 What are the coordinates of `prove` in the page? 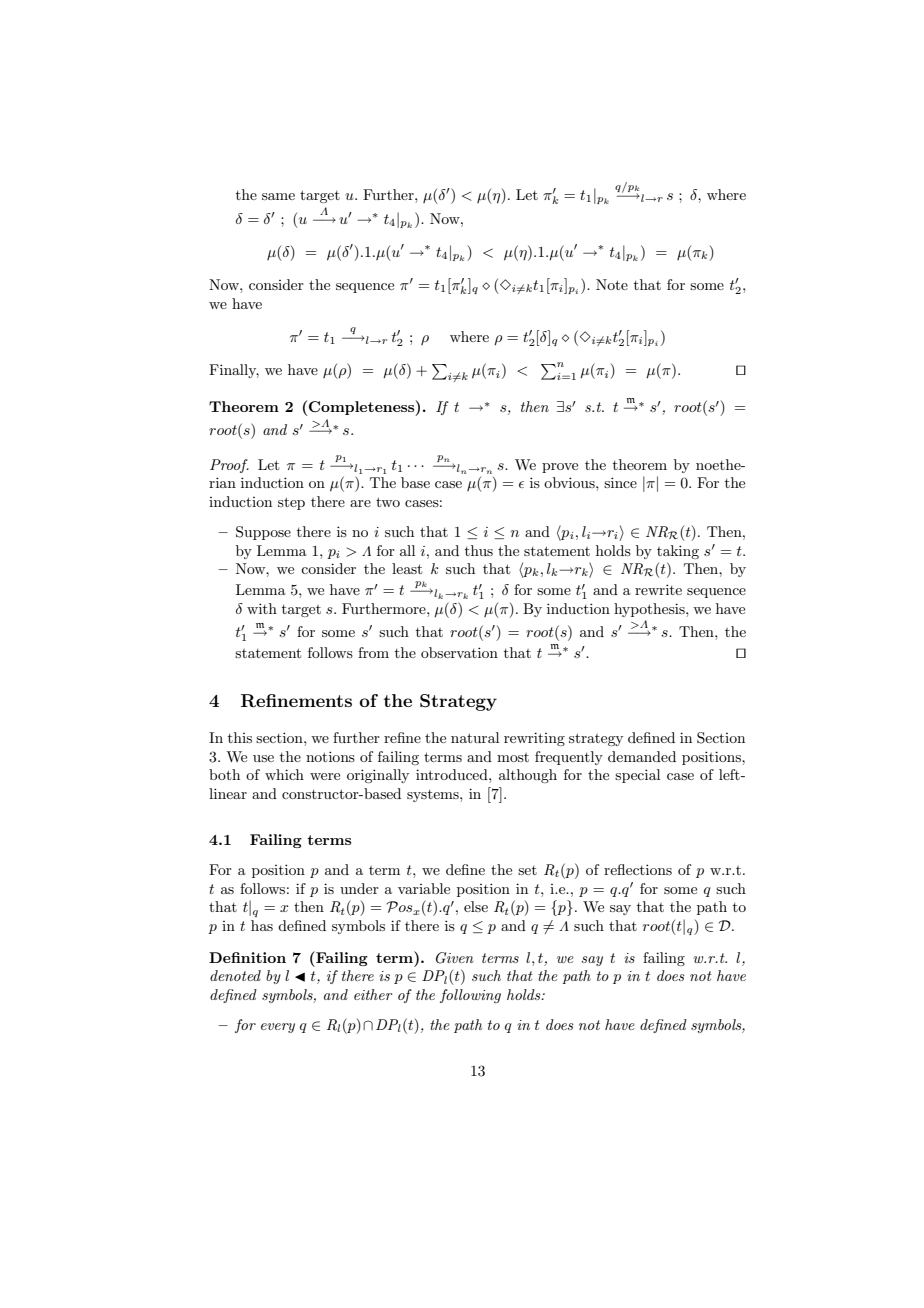 It's located at (560, 468).
